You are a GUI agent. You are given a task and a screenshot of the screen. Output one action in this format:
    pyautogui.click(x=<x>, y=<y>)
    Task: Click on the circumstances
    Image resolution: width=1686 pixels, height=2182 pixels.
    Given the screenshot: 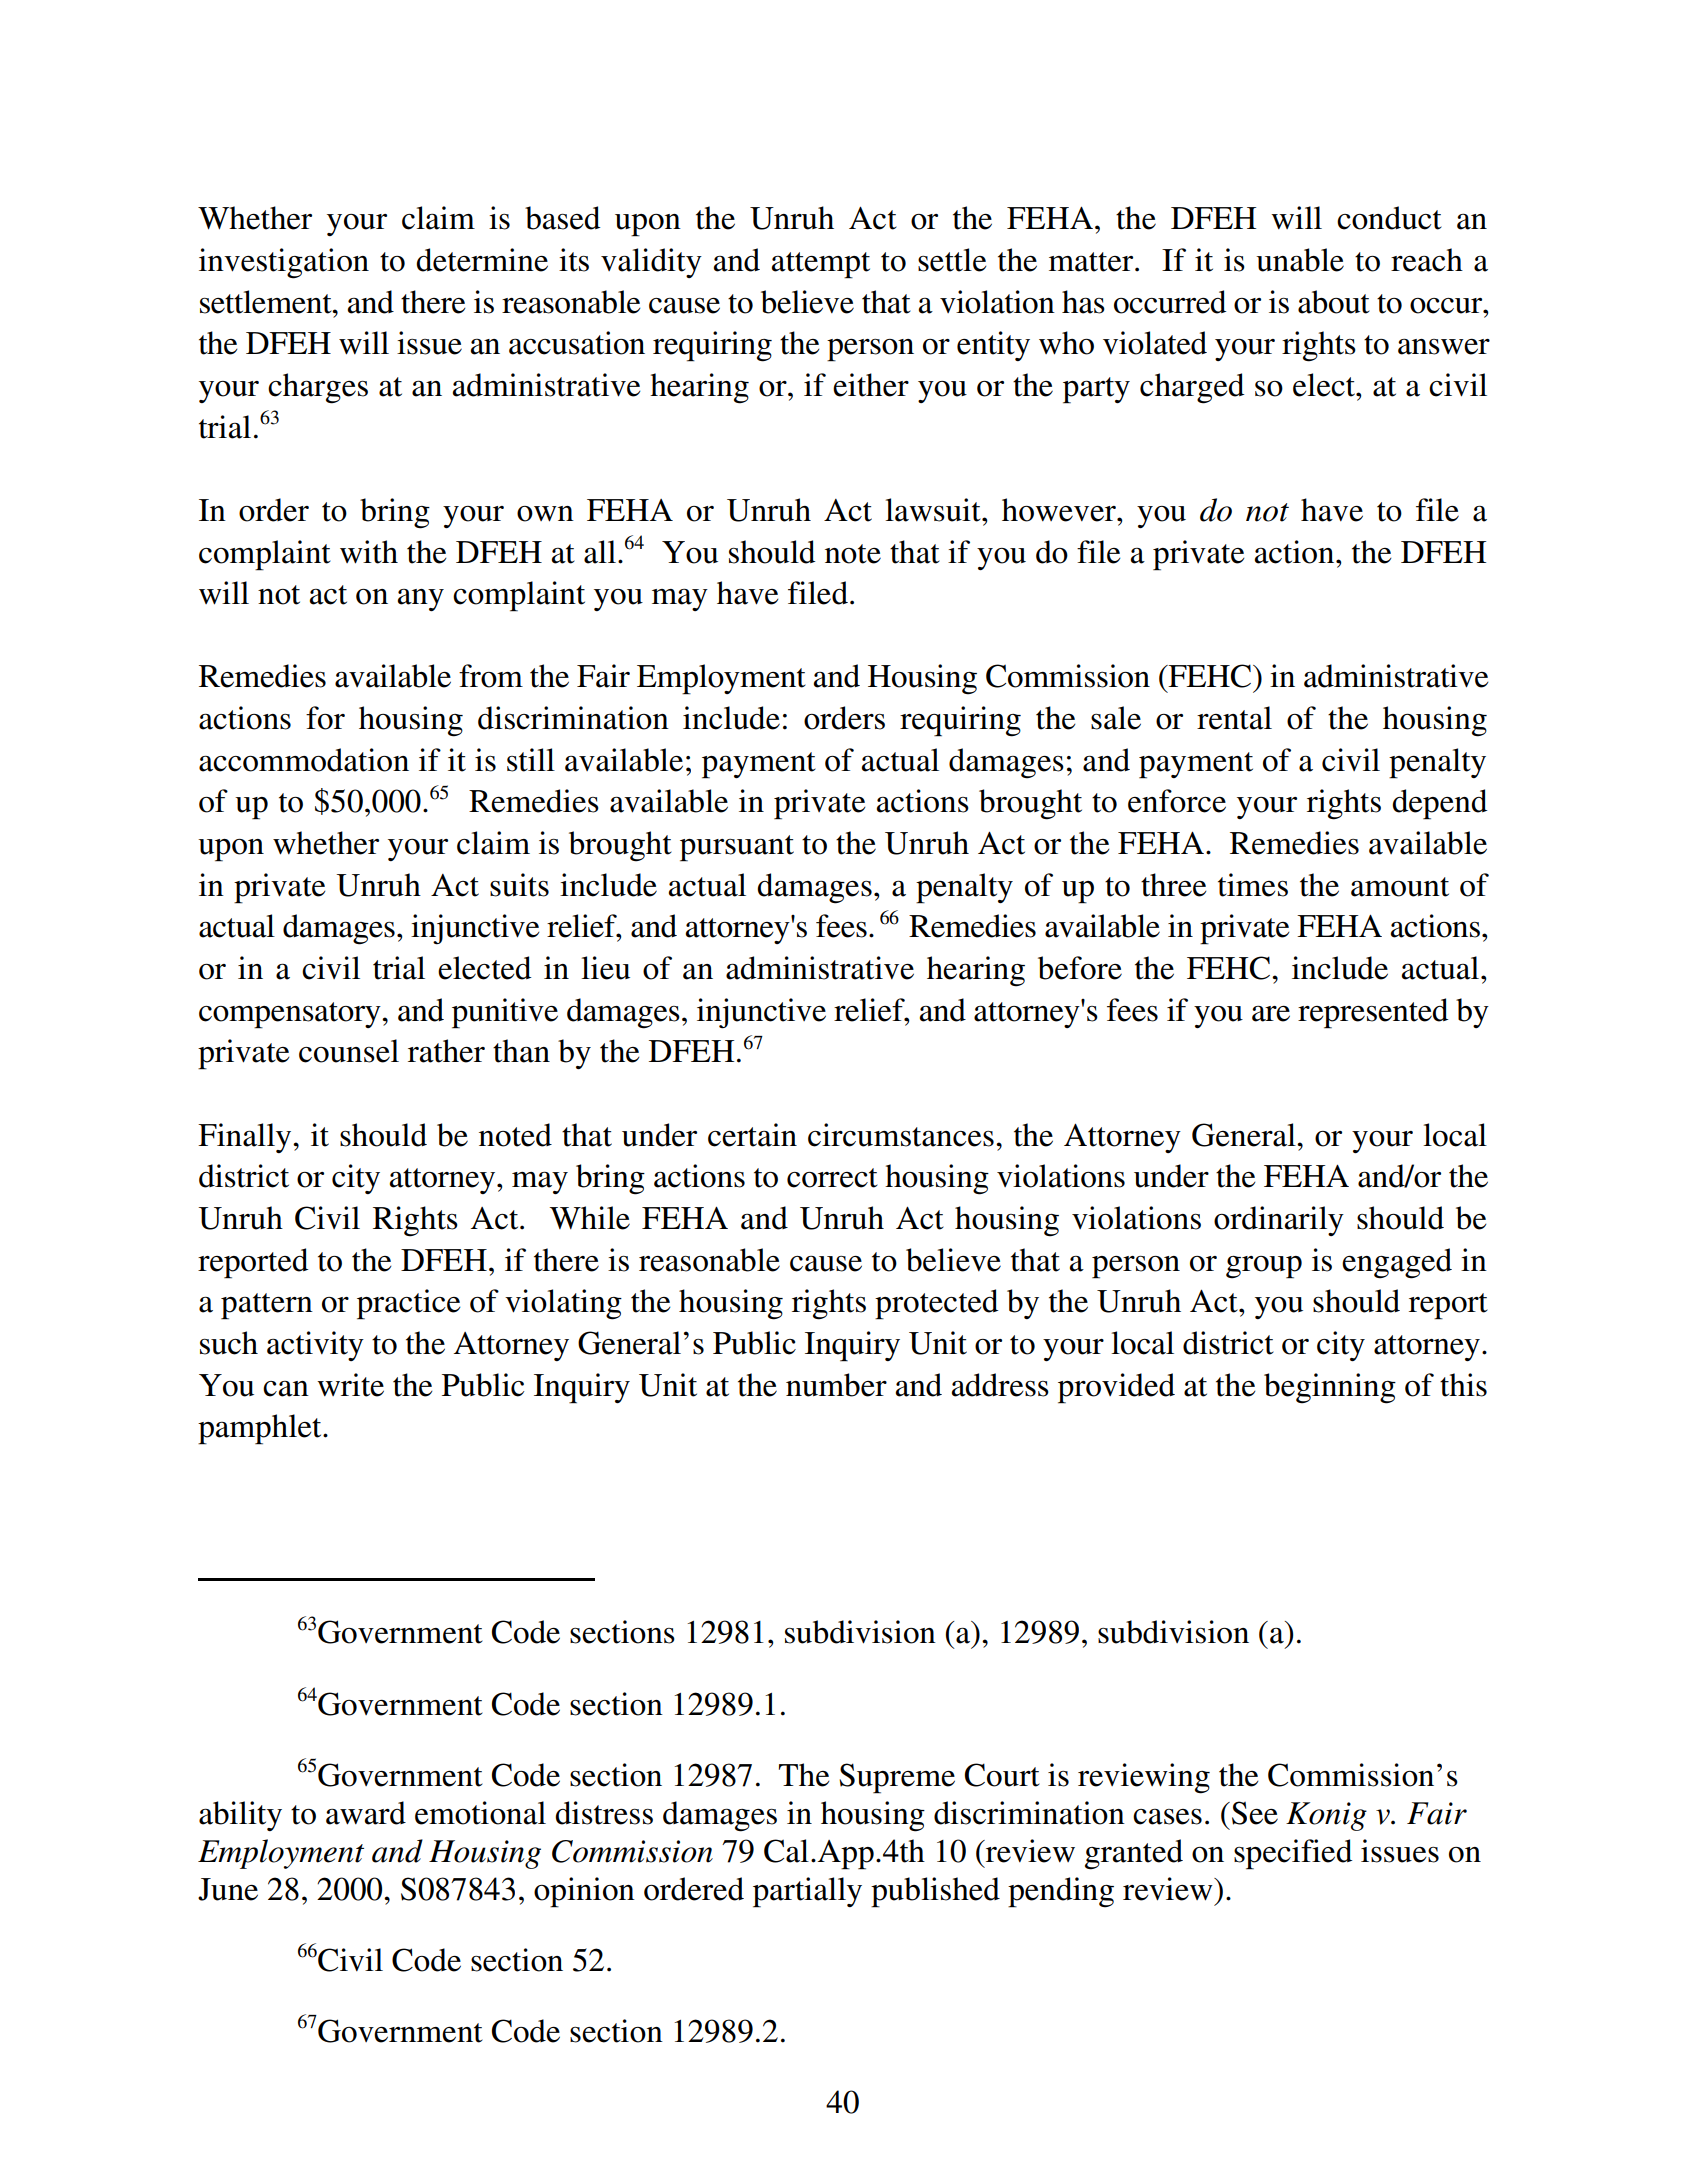 What is the action you would take?
    pyautogui.click(x=901, y=1135)
